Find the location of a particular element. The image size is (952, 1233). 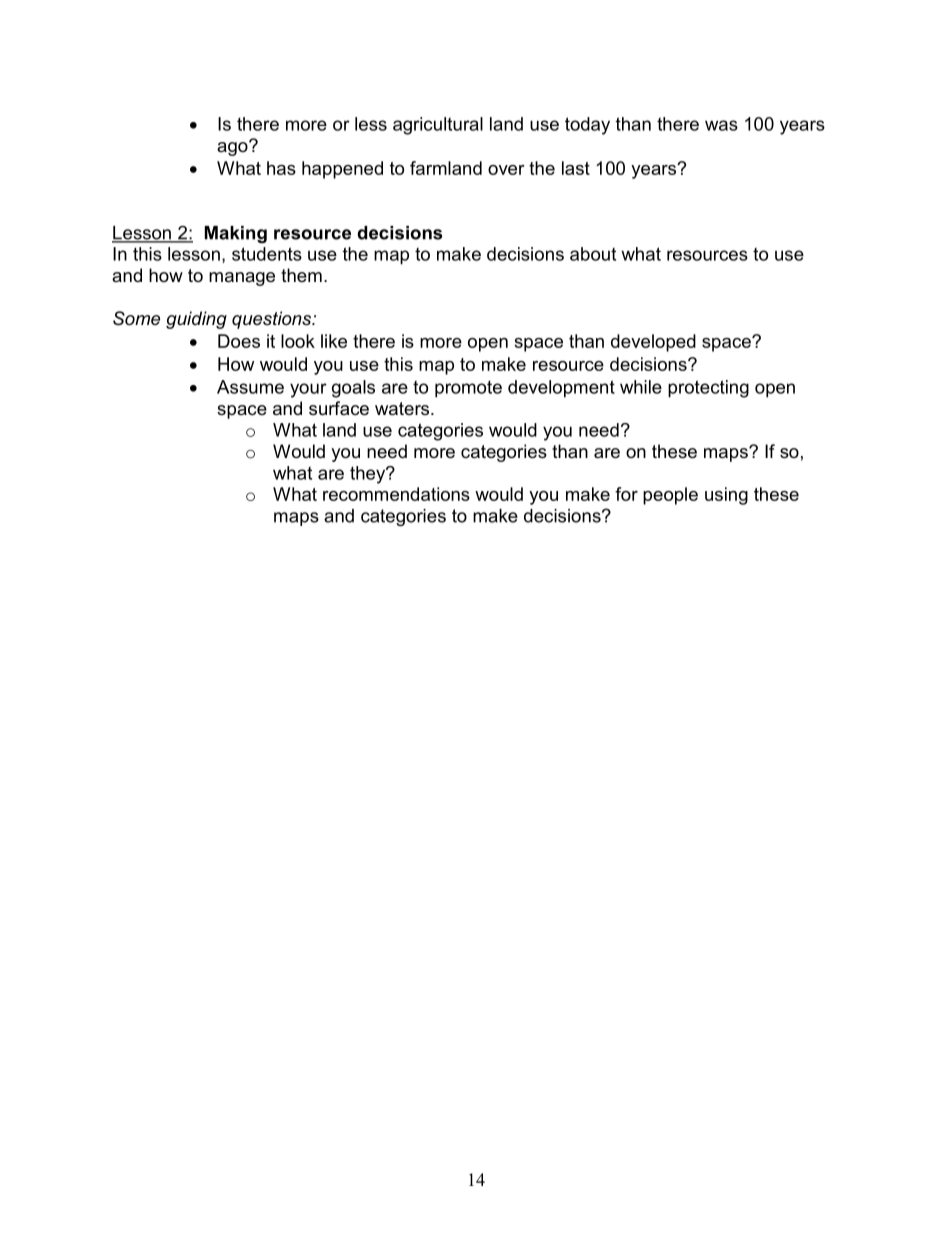

guiding is located at coordinates (196, 320).
